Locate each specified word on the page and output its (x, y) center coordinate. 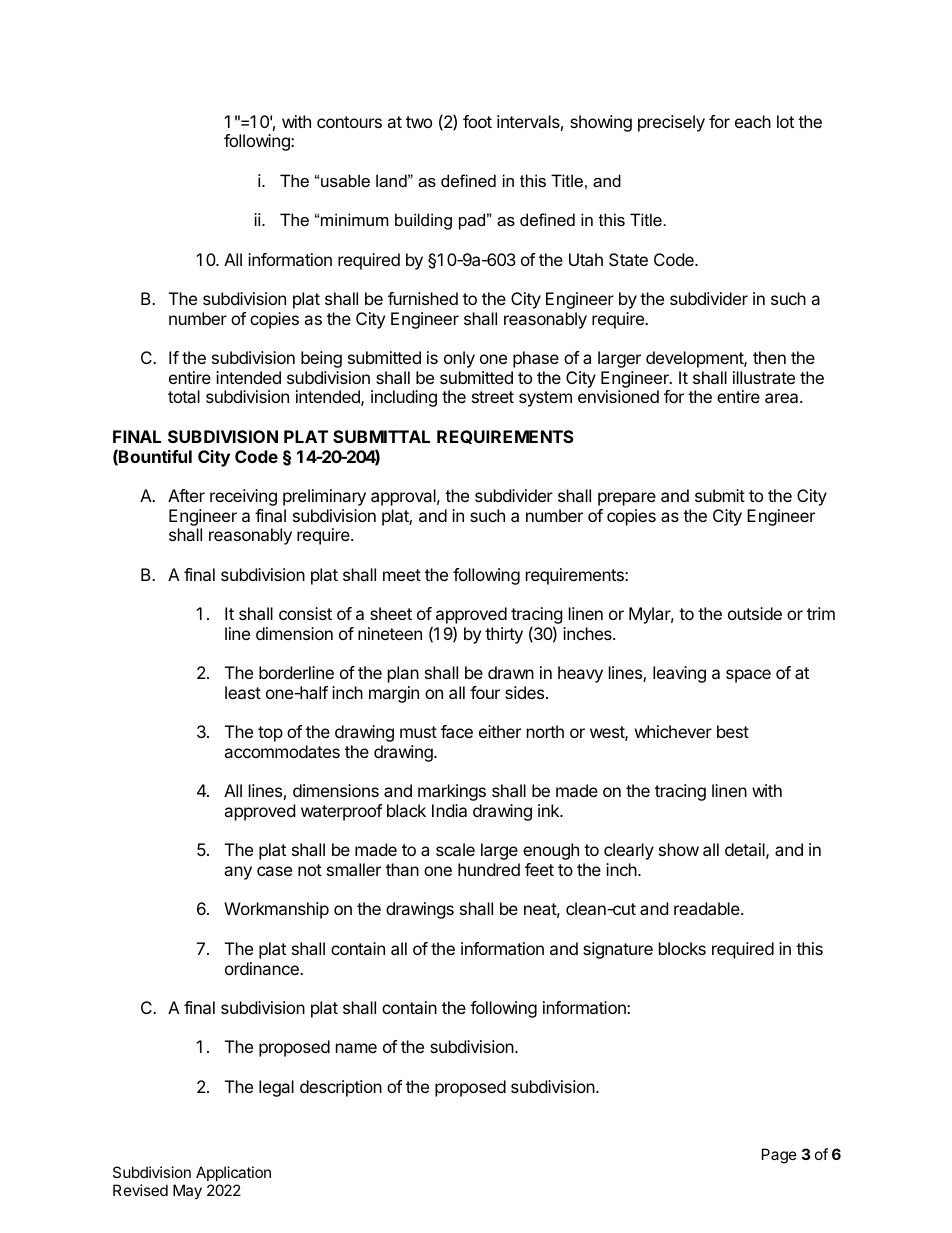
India (449, 810)
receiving (243, 497)
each (753, 121)
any (238, 873)
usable (345, 180)
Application (233, 1173)
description (341, 1088)
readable (708, 908)
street (493, 397)
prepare (627, 499)
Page (779, 1156)
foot (477, 121)
